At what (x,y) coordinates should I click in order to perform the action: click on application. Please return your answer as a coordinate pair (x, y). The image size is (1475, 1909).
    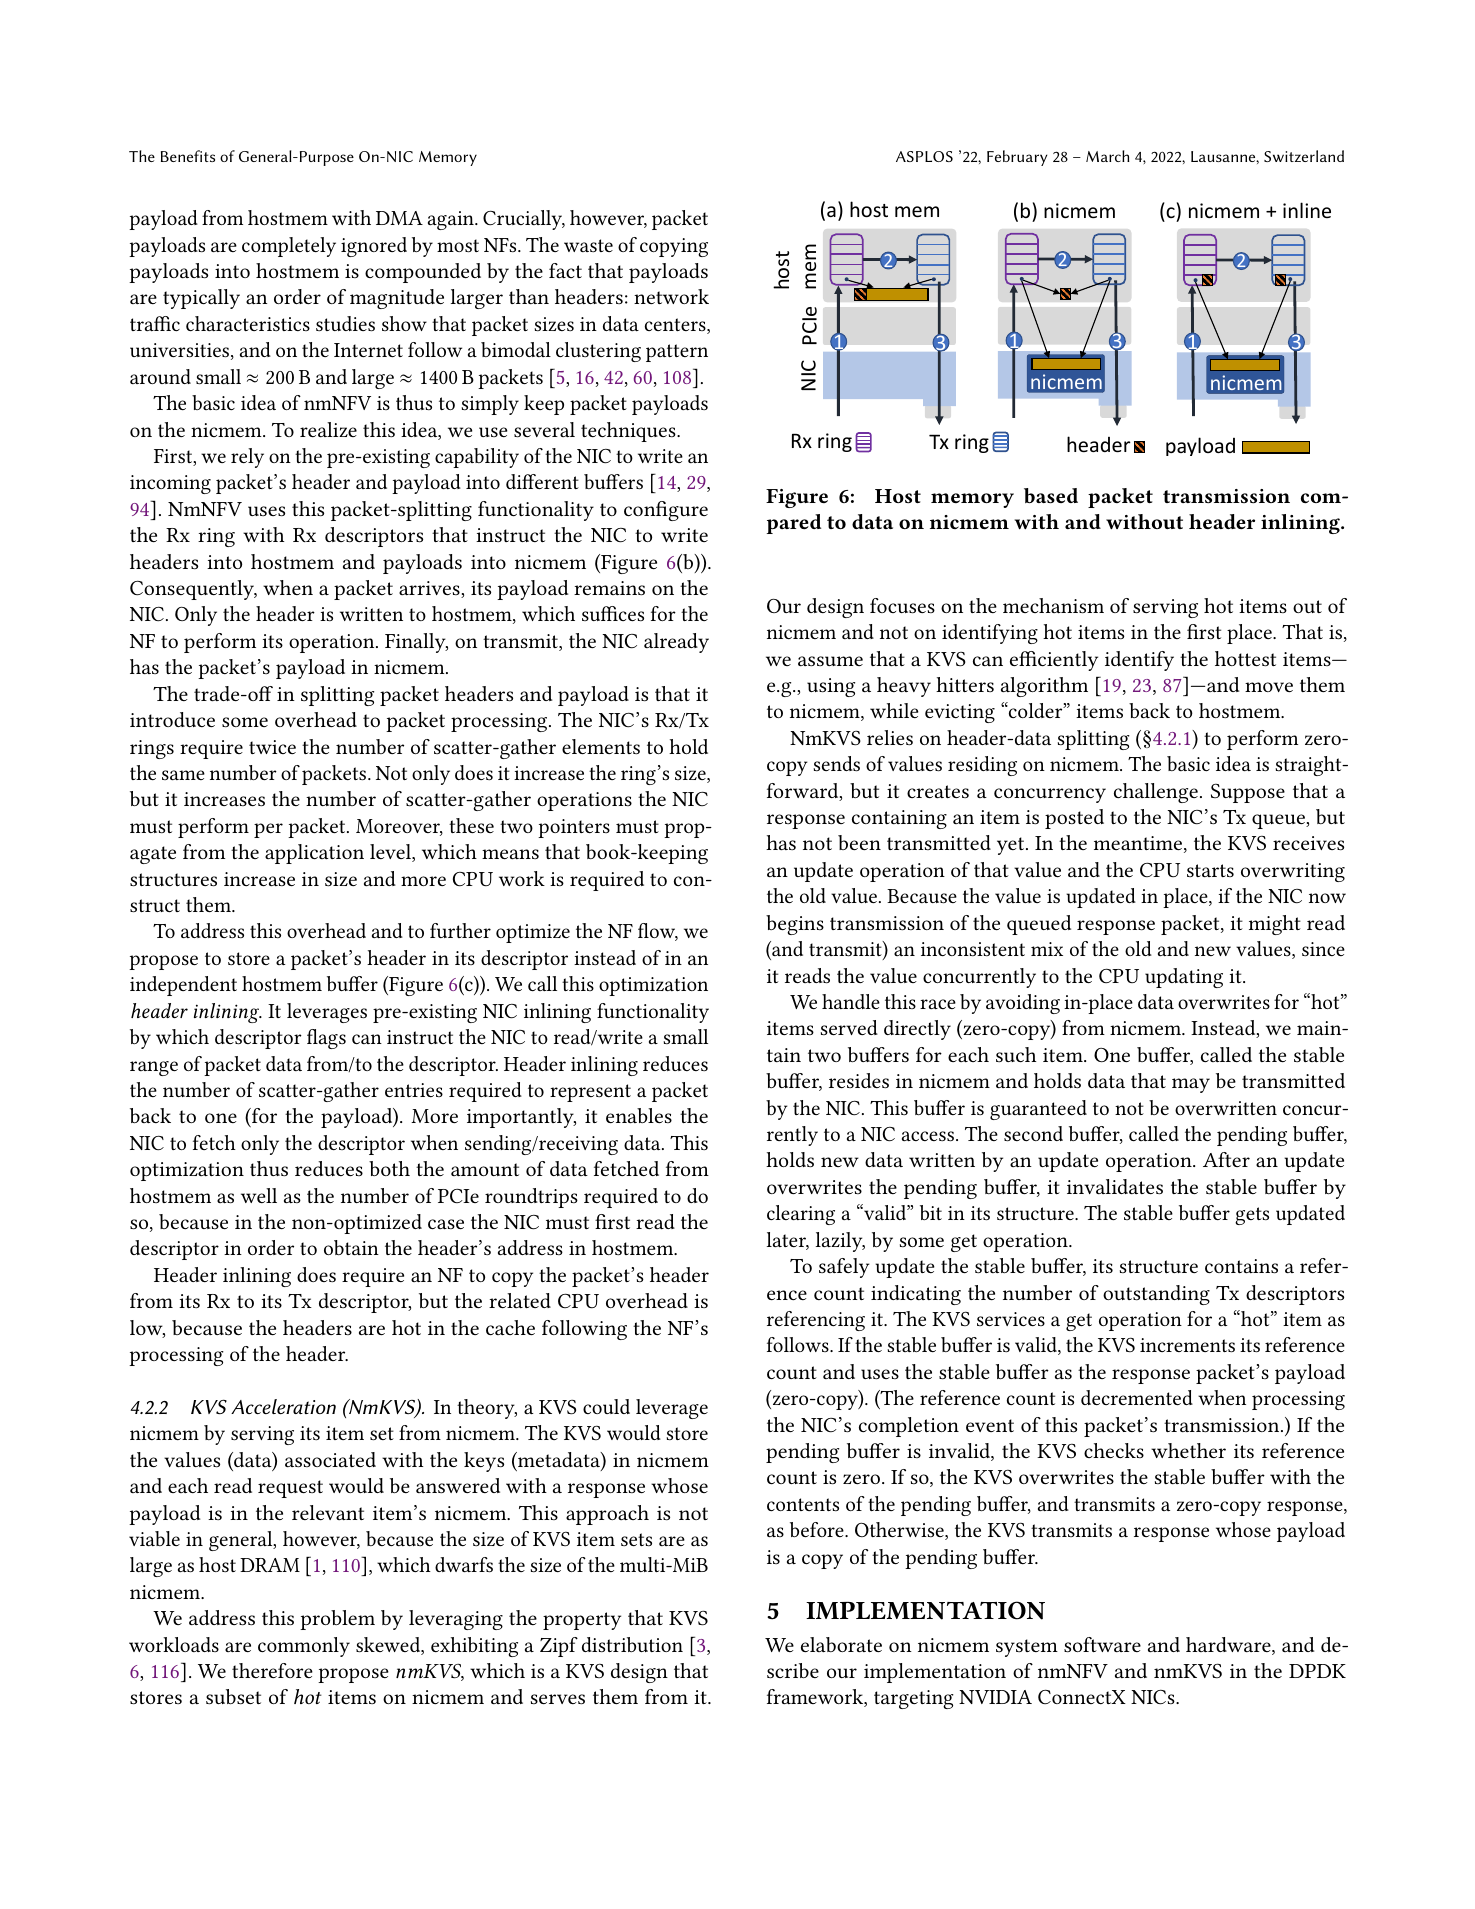
    Looking at the image, I should click on (314, 854).
